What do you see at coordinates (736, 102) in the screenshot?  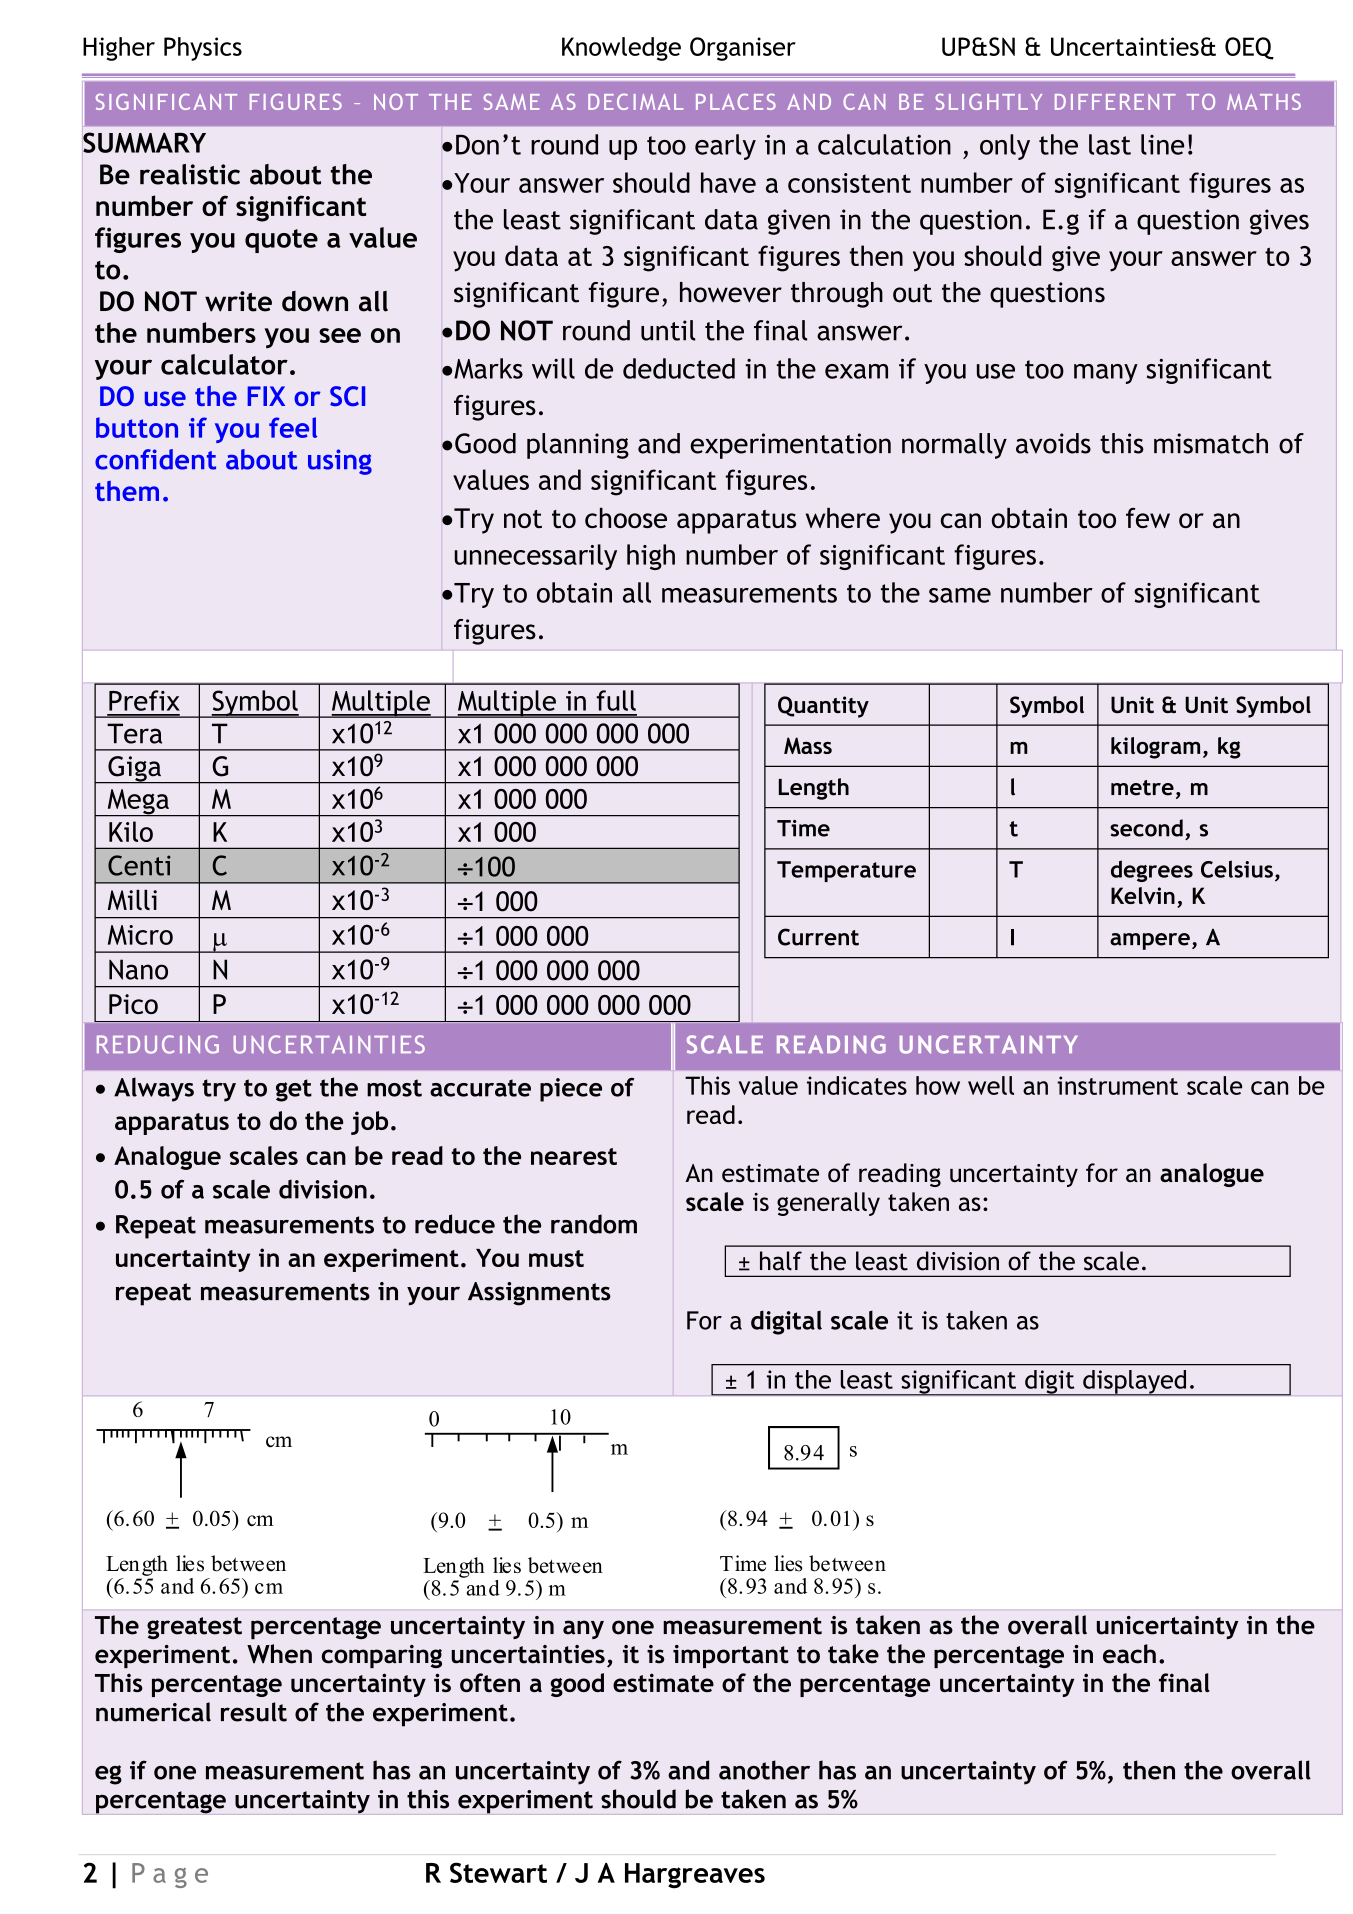 I see `PLACES` at bounding box center [736, 102].
